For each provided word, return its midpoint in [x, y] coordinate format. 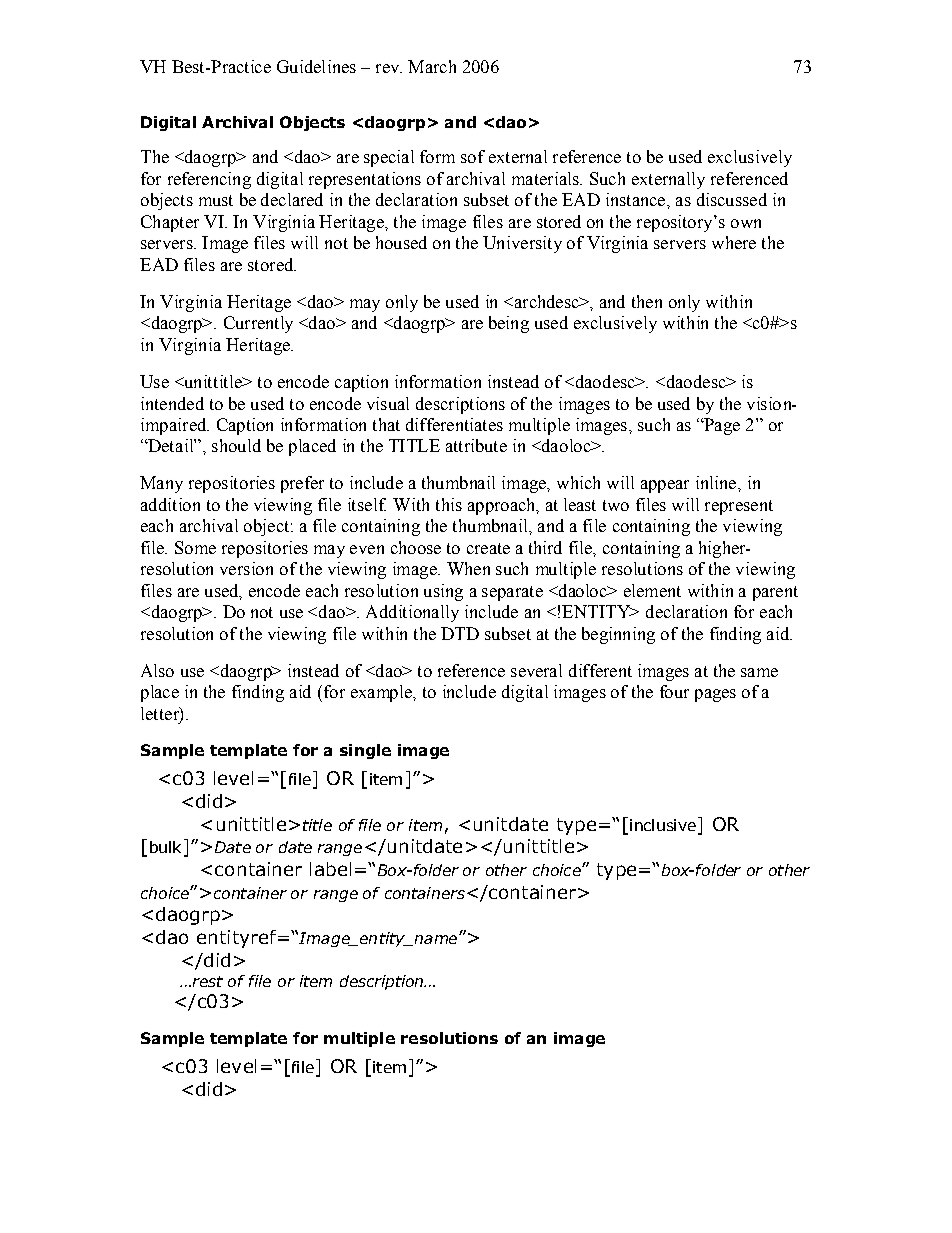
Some [195, 547]
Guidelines [316, 66]
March [432, 66]
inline [717, 482]
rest [206, 981]
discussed [732, 199]
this [449, 504]
